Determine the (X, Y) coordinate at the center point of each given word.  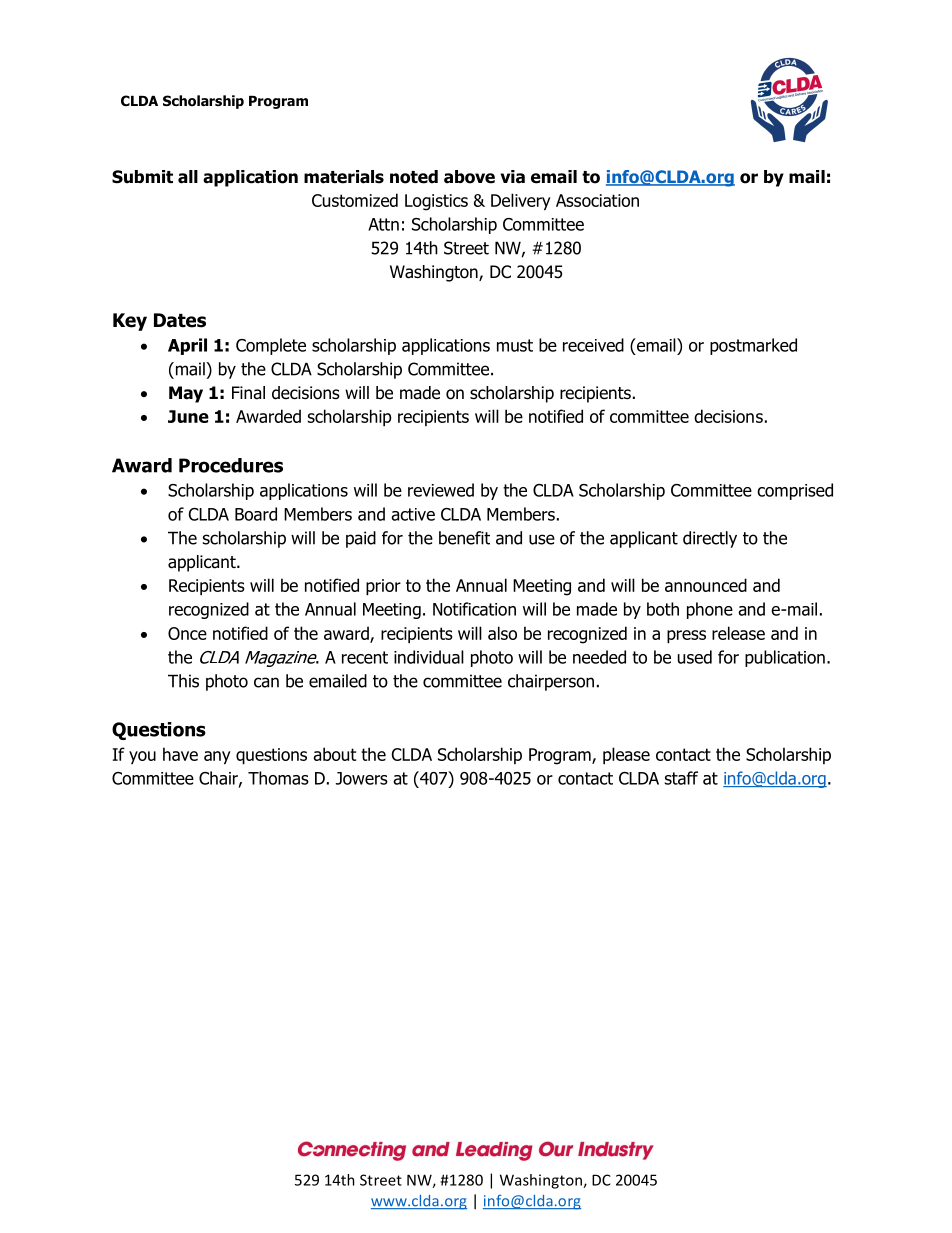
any (217, 757)
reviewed (441, 490)
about (334, 754)
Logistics (436, 202)
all (188, 177)
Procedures (231, 465)
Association (597, 200)
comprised (795, 491)
